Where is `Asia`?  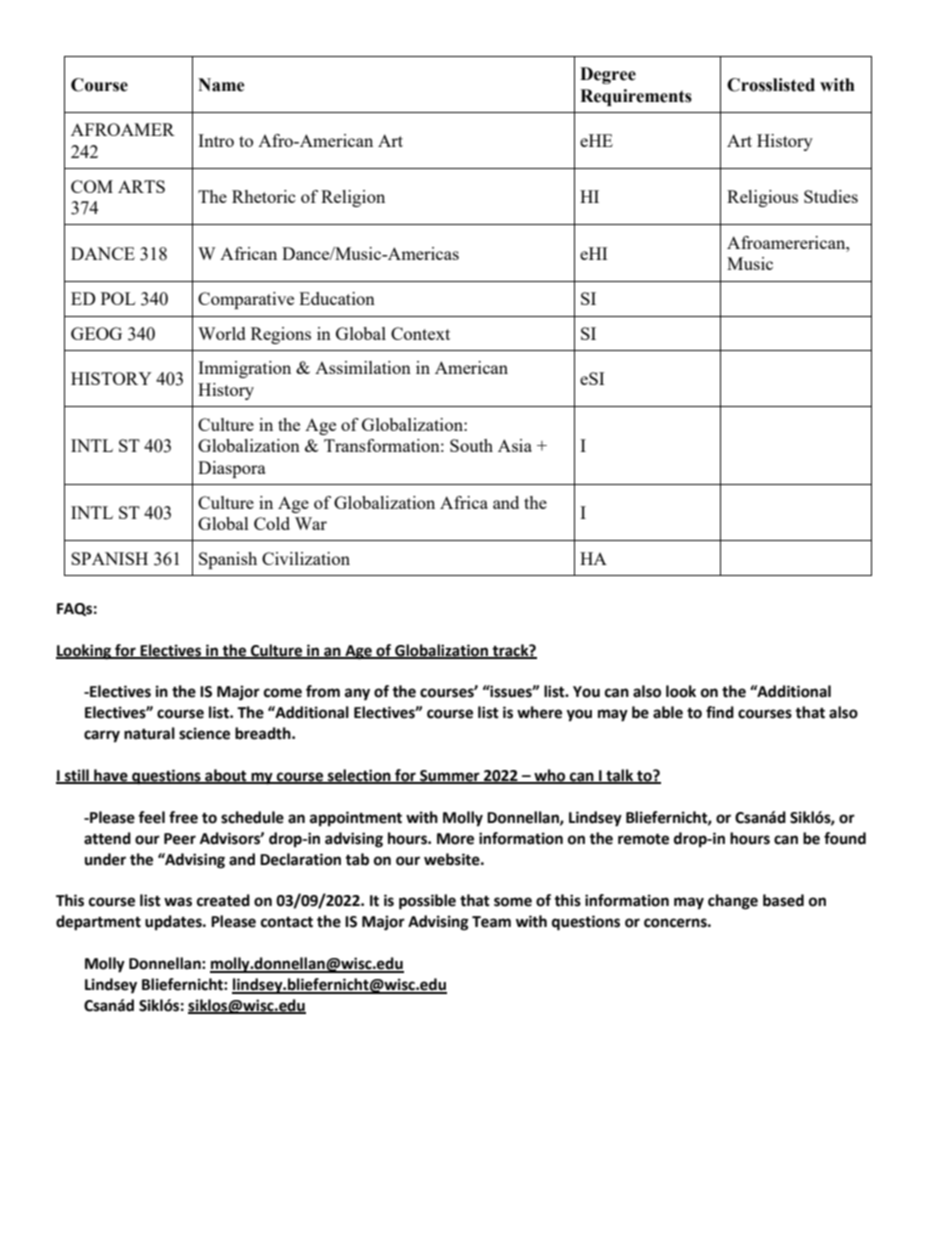
Asia is located at coordinates (515, 445).
